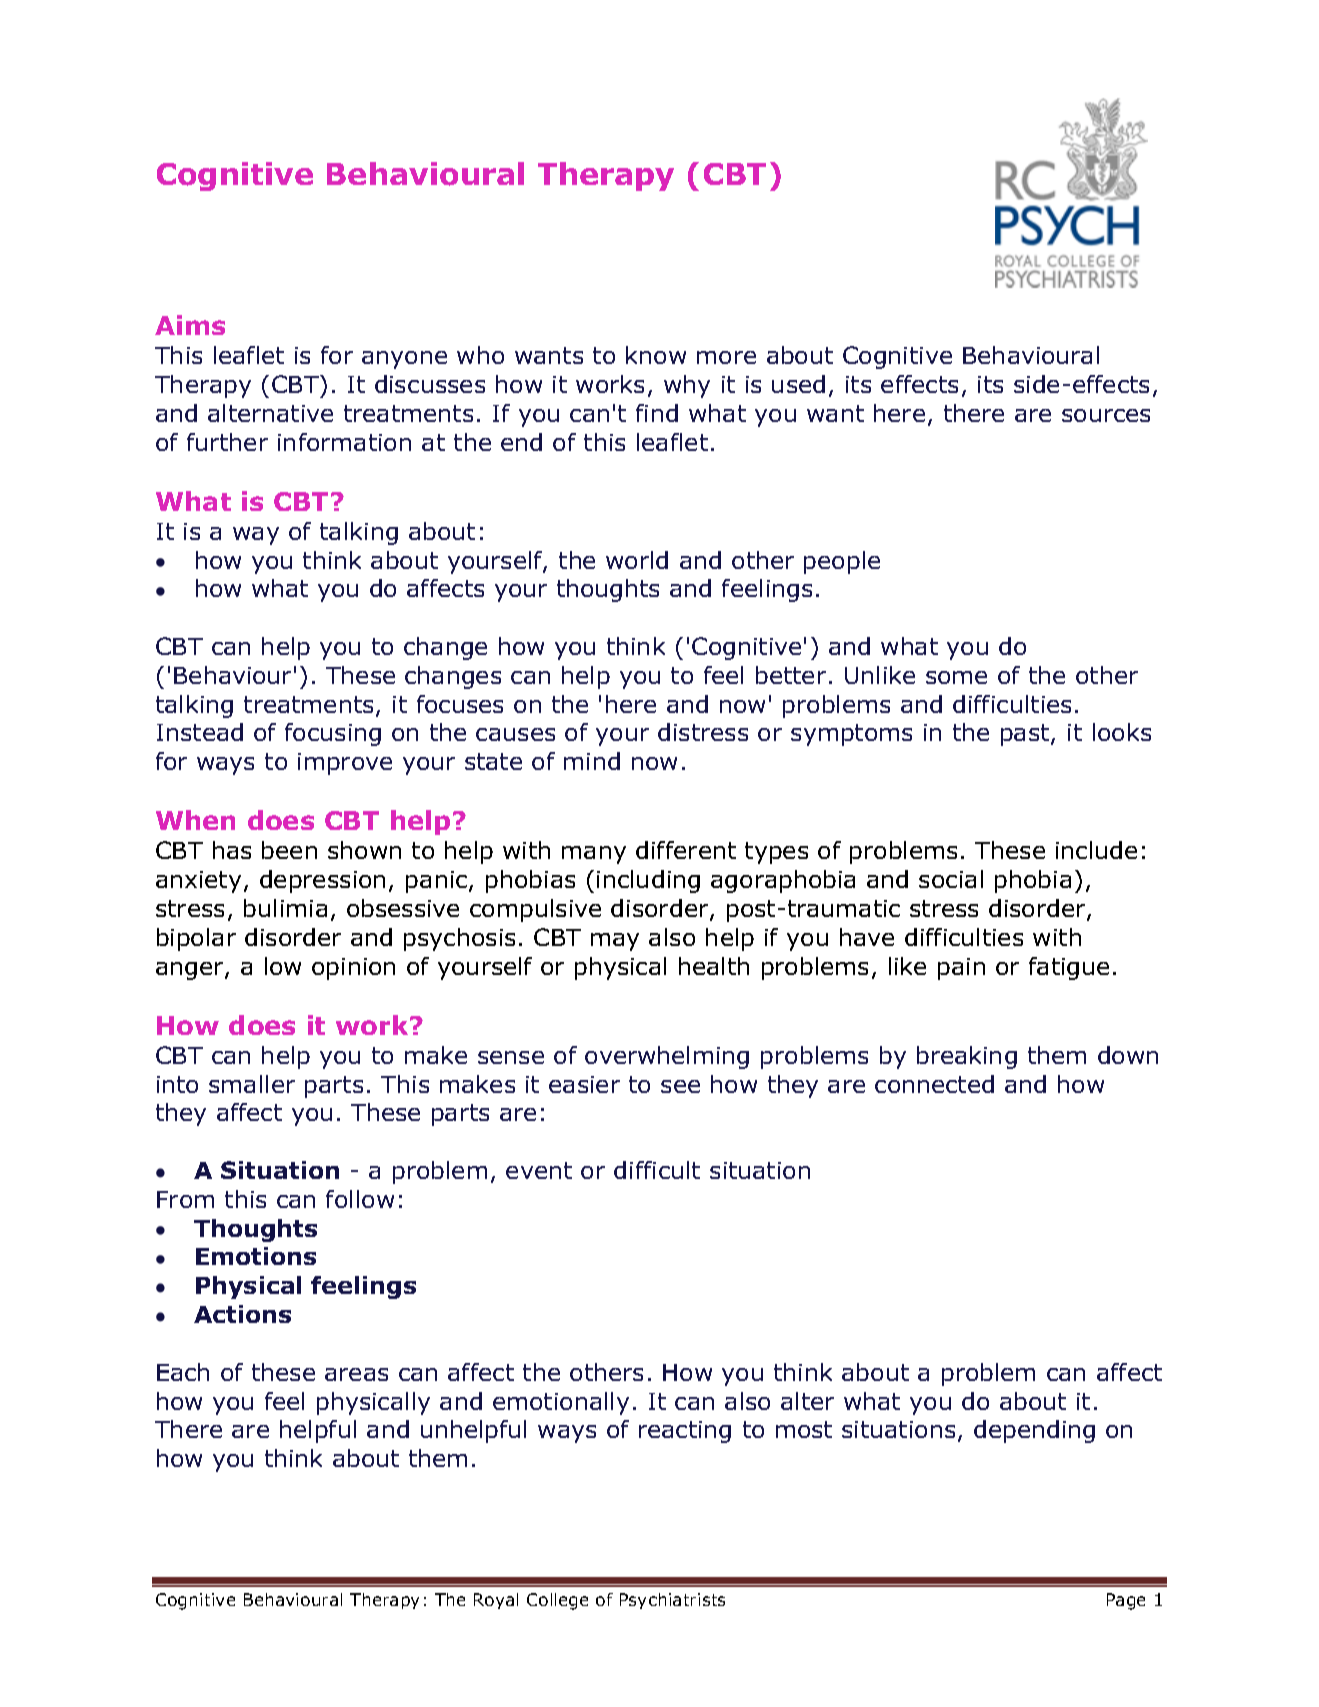 Image resolution: width=1319 pixels, height=1707 pixels. What do you see at coordinates (1106, 415) in the document?
I see `sources` at bounding box center [1106, 415].
